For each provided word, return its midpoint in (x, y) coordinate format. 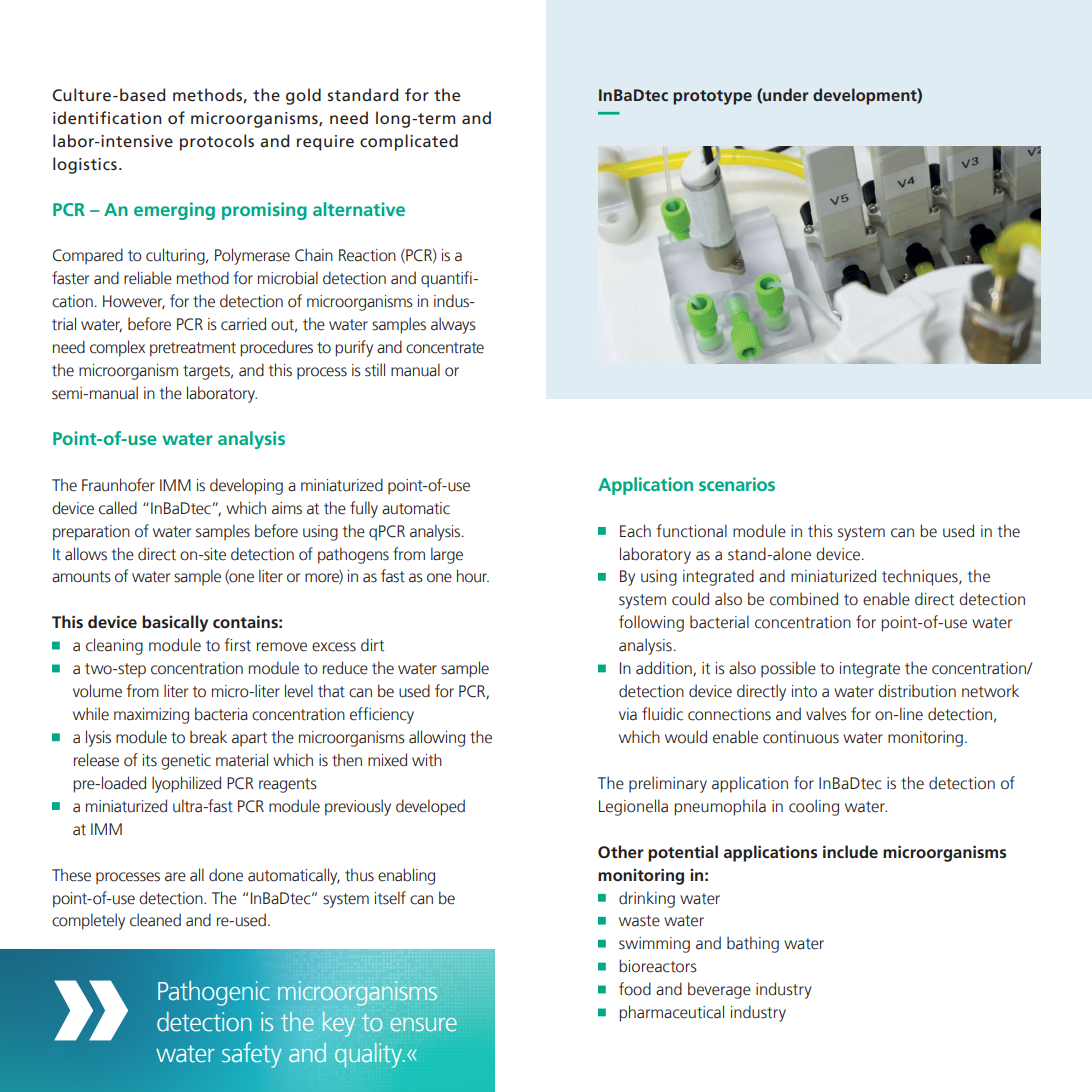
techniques (921, 577)
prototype (712, 97)
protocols (217, 142)
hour (473, 576)
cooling (814, 807)
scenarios (737, 484)
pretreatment (193, 349)
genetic (186, 762)
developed (430, 807)
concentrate (445, 348)
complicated (409, 142)
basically (175, 623)
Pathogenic (214, 993)
